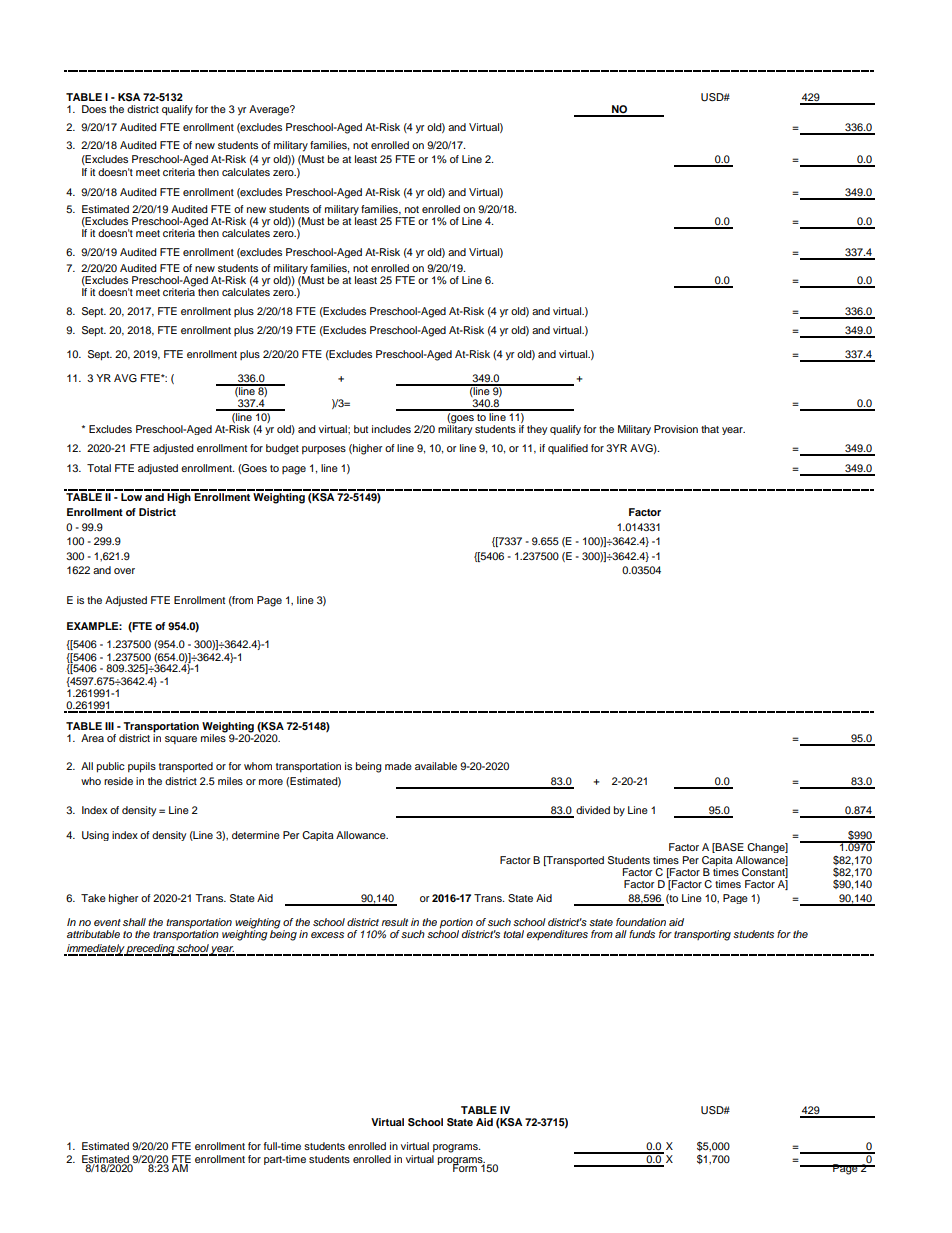 The image size is (952, 1233). Describe the element at coordinates (391, 429) in the image. I see `includes` at that location.
